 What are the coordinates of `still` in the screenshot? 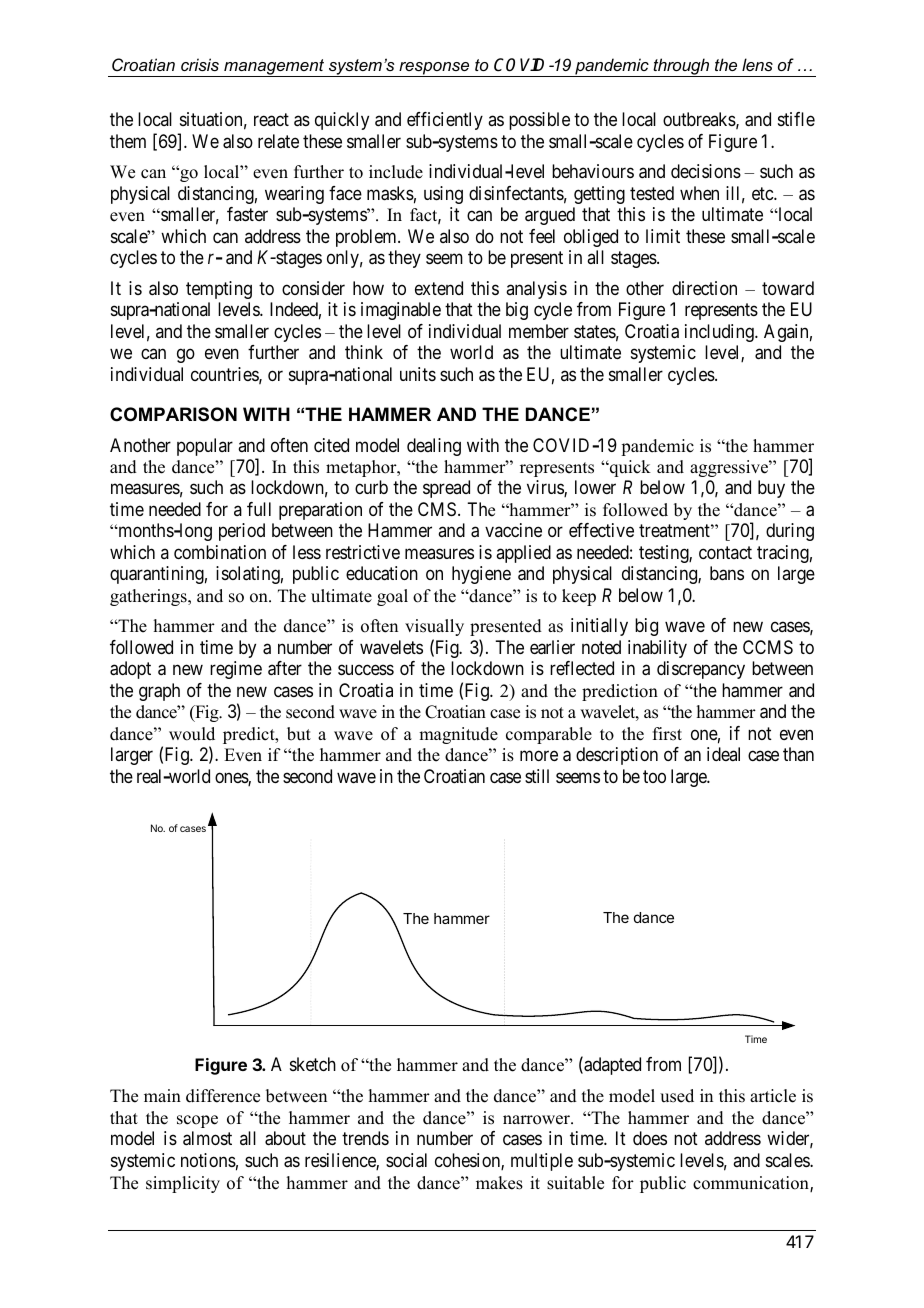 It's located at (537, 776).
